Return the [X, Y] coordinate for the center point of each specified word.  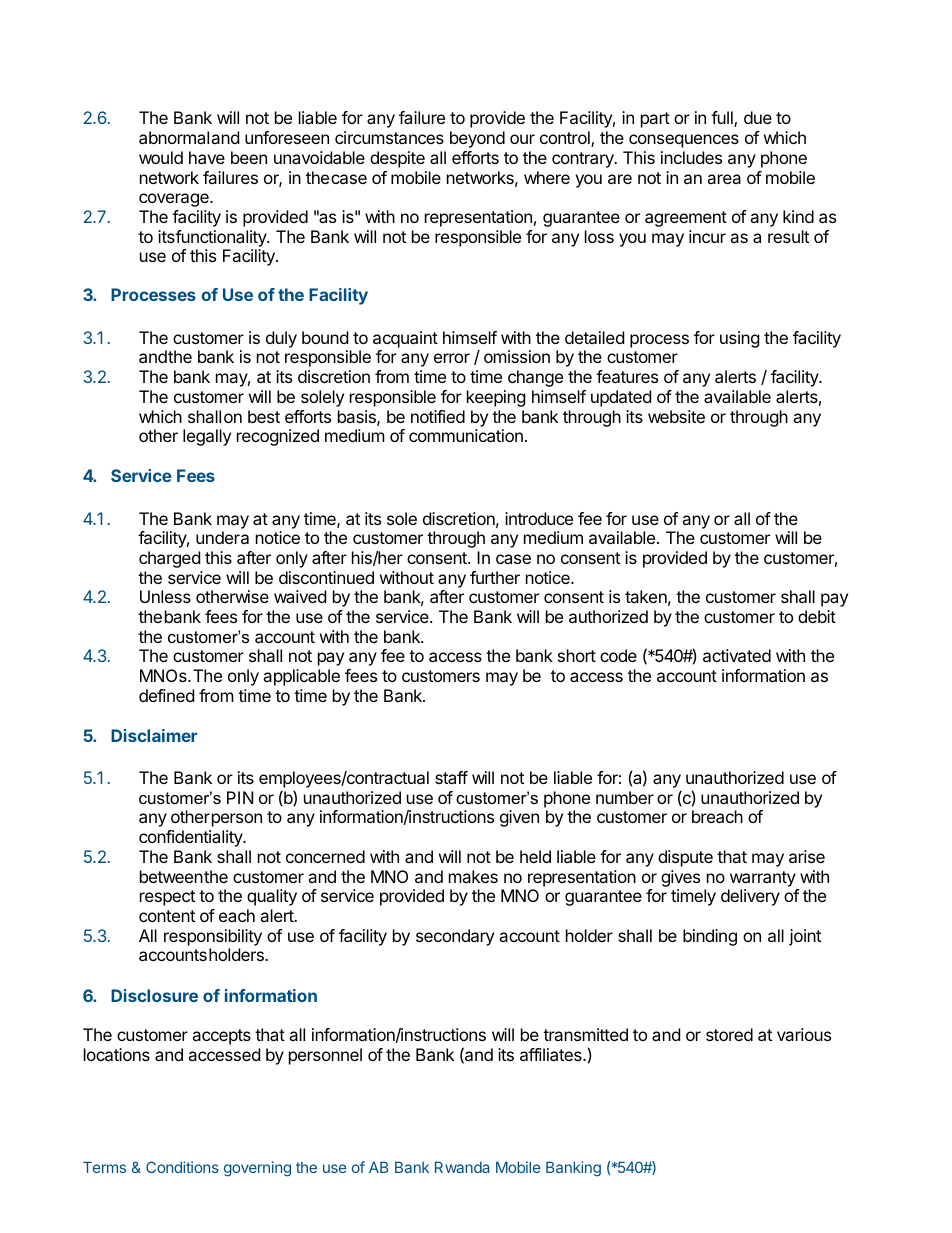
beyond [477, 139]
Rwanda [462, 1167]
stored [729, 1034]
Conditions [182, 1167]
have [207, 157]
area [724, 179]
